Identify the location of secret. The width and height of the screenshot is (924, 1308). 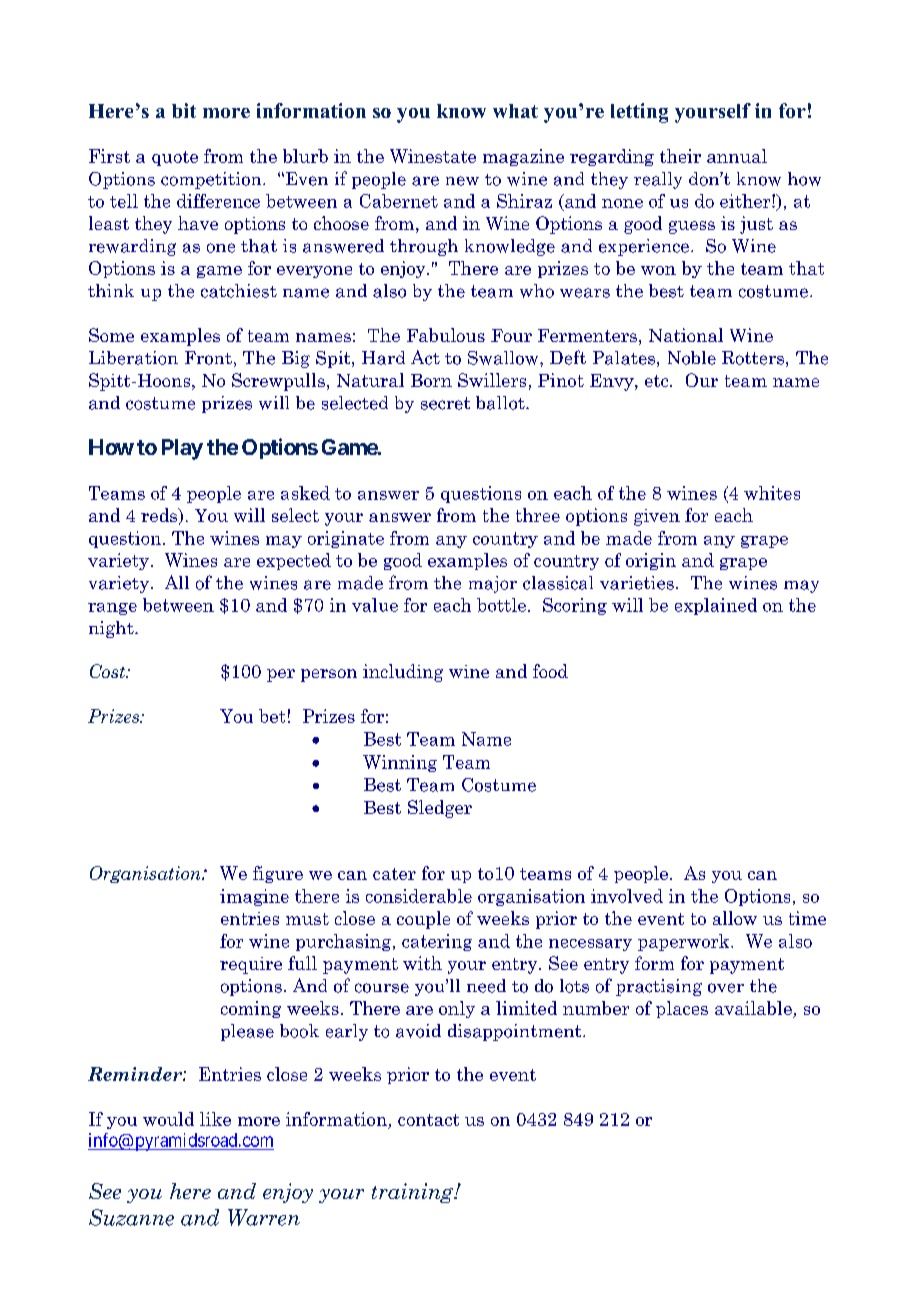
(445, 403).
